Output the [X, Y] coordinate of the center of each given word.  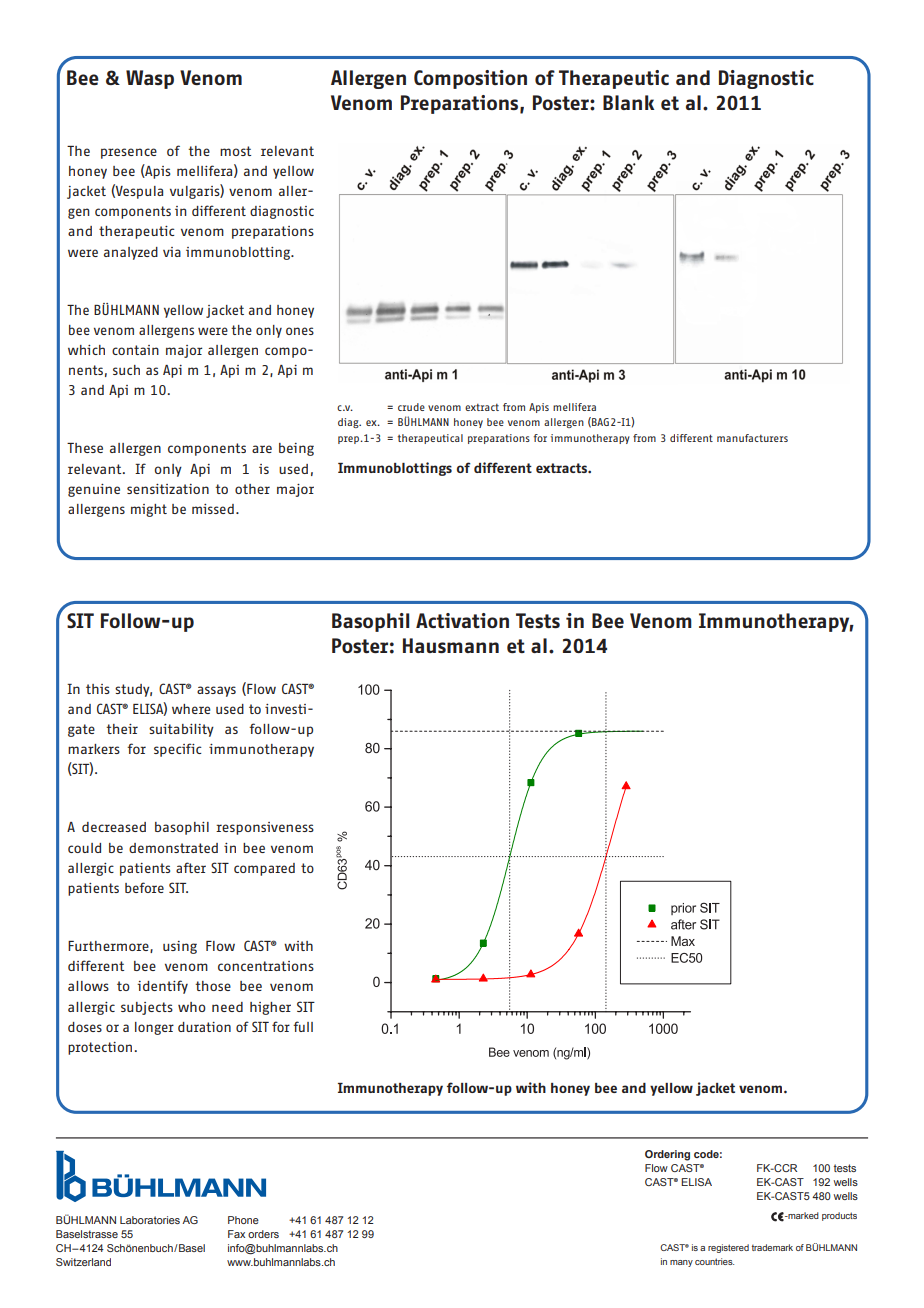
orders [263, 1234]
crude [411, 407]
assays [216, 691]
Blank [629, 102]
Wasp [150, 79]
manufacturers [752, 438]
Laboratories [150, 1220]
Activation [462, 620]
